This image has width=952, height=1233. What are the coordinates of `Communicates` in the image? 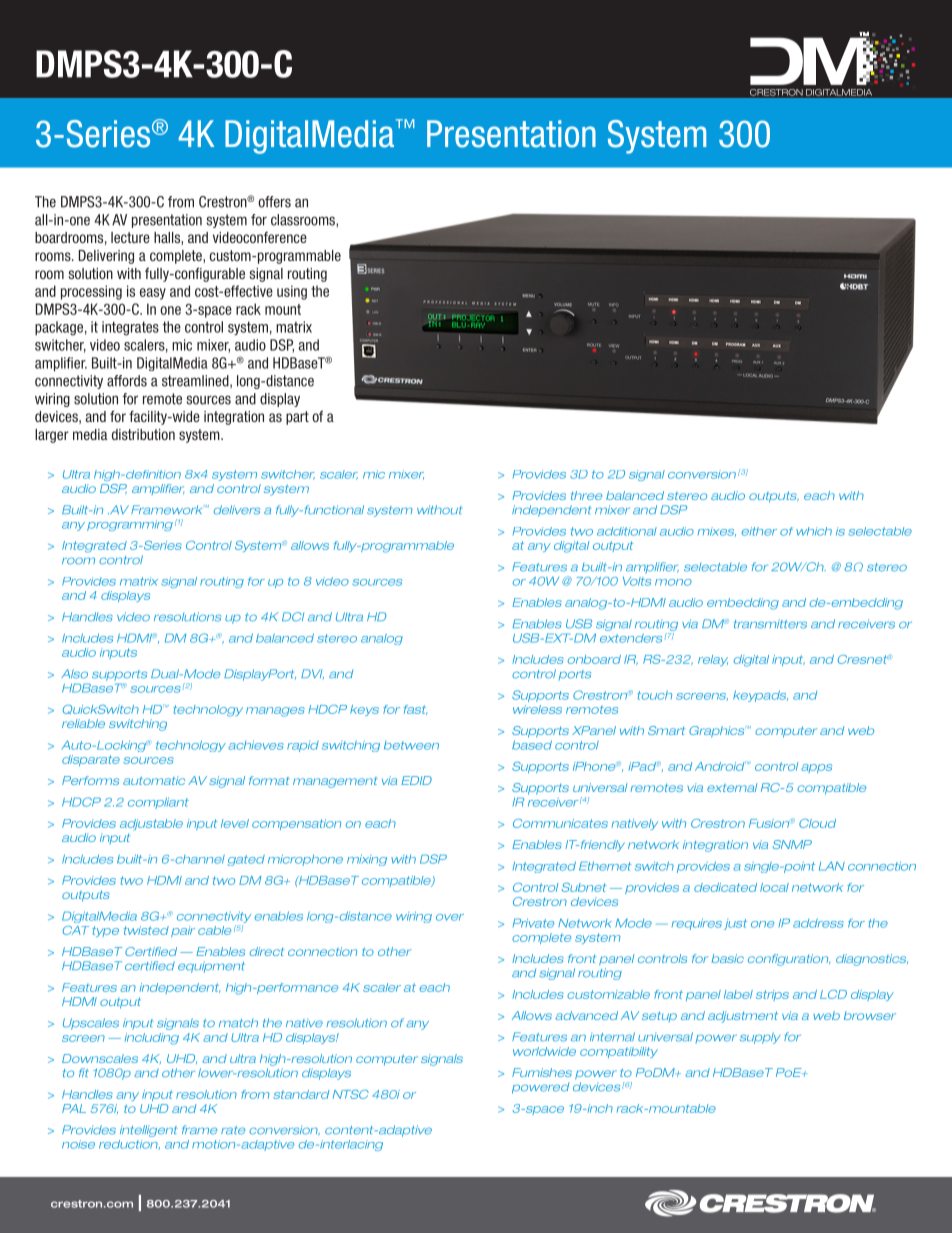 It's located at (560, 823).
